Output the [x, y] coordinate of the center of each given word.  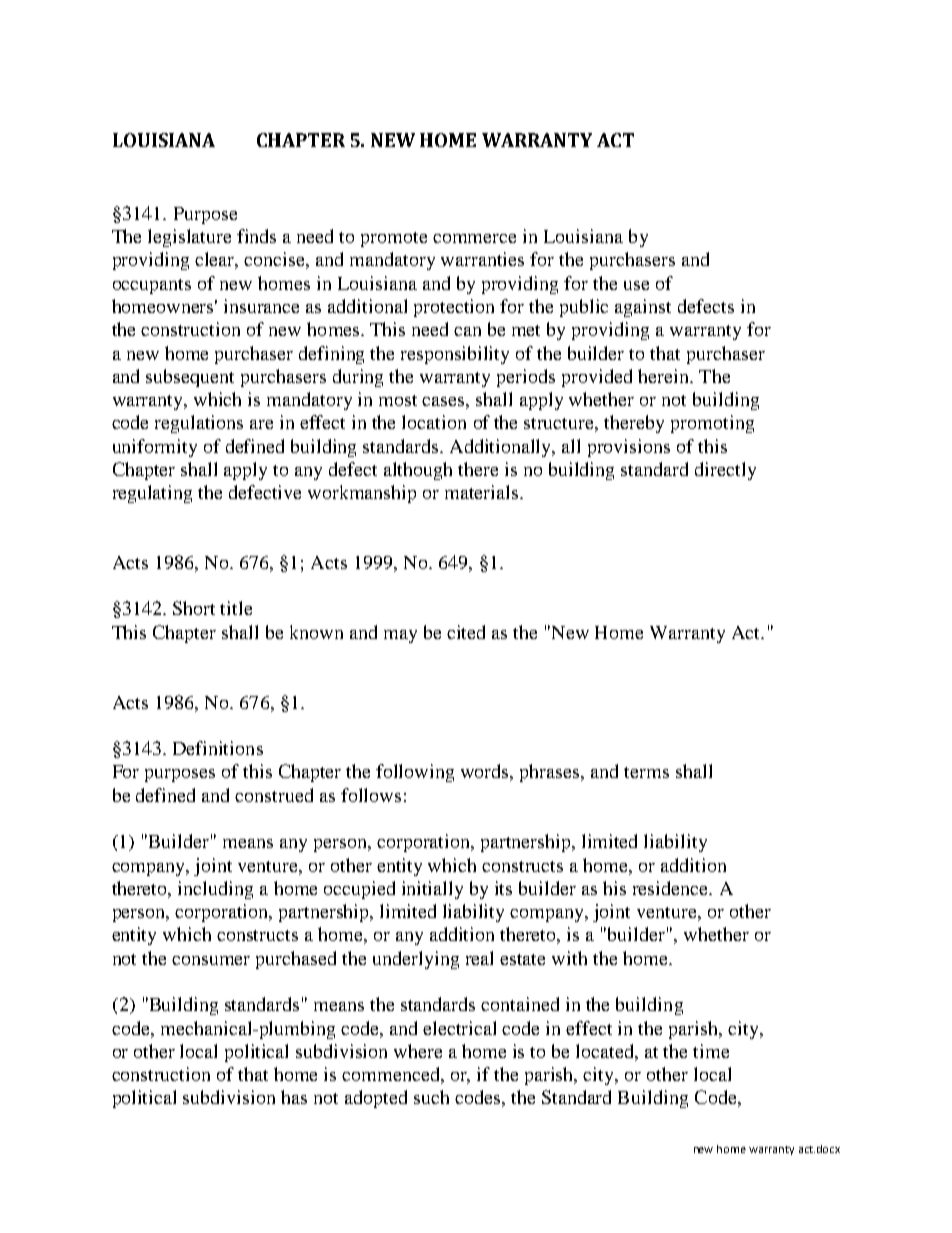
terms [646, 772]
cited [466, 632]
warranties [482, 259]
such [431, 1097]
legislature [189, 238]
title [236, 608]
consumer [211, 960]
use [636, 285]
